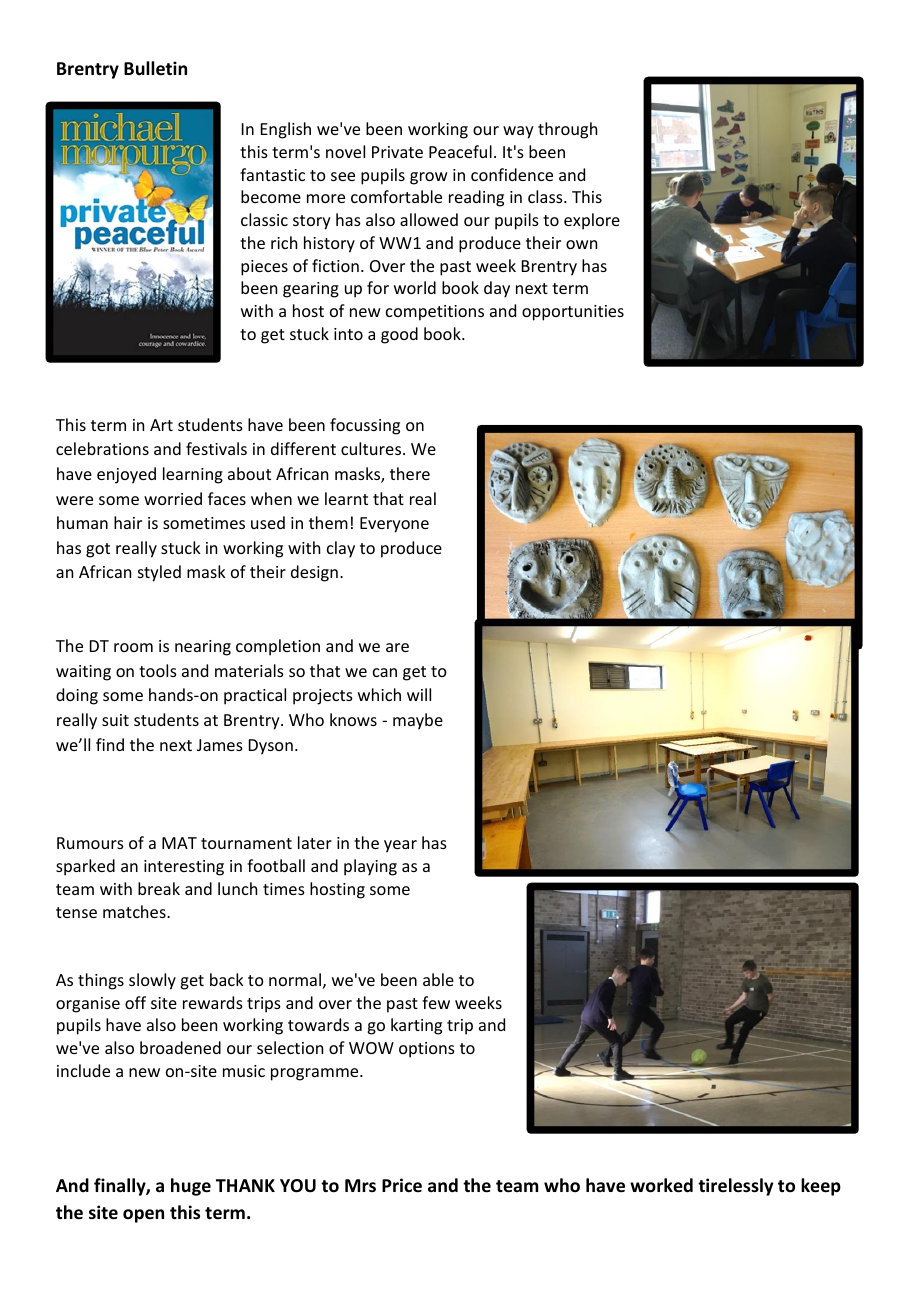 The height and width of the screenshot is (1308, 924). Describe the element at coordinates (573, 313) in the screenshot. I see `opportunities` at that location.
